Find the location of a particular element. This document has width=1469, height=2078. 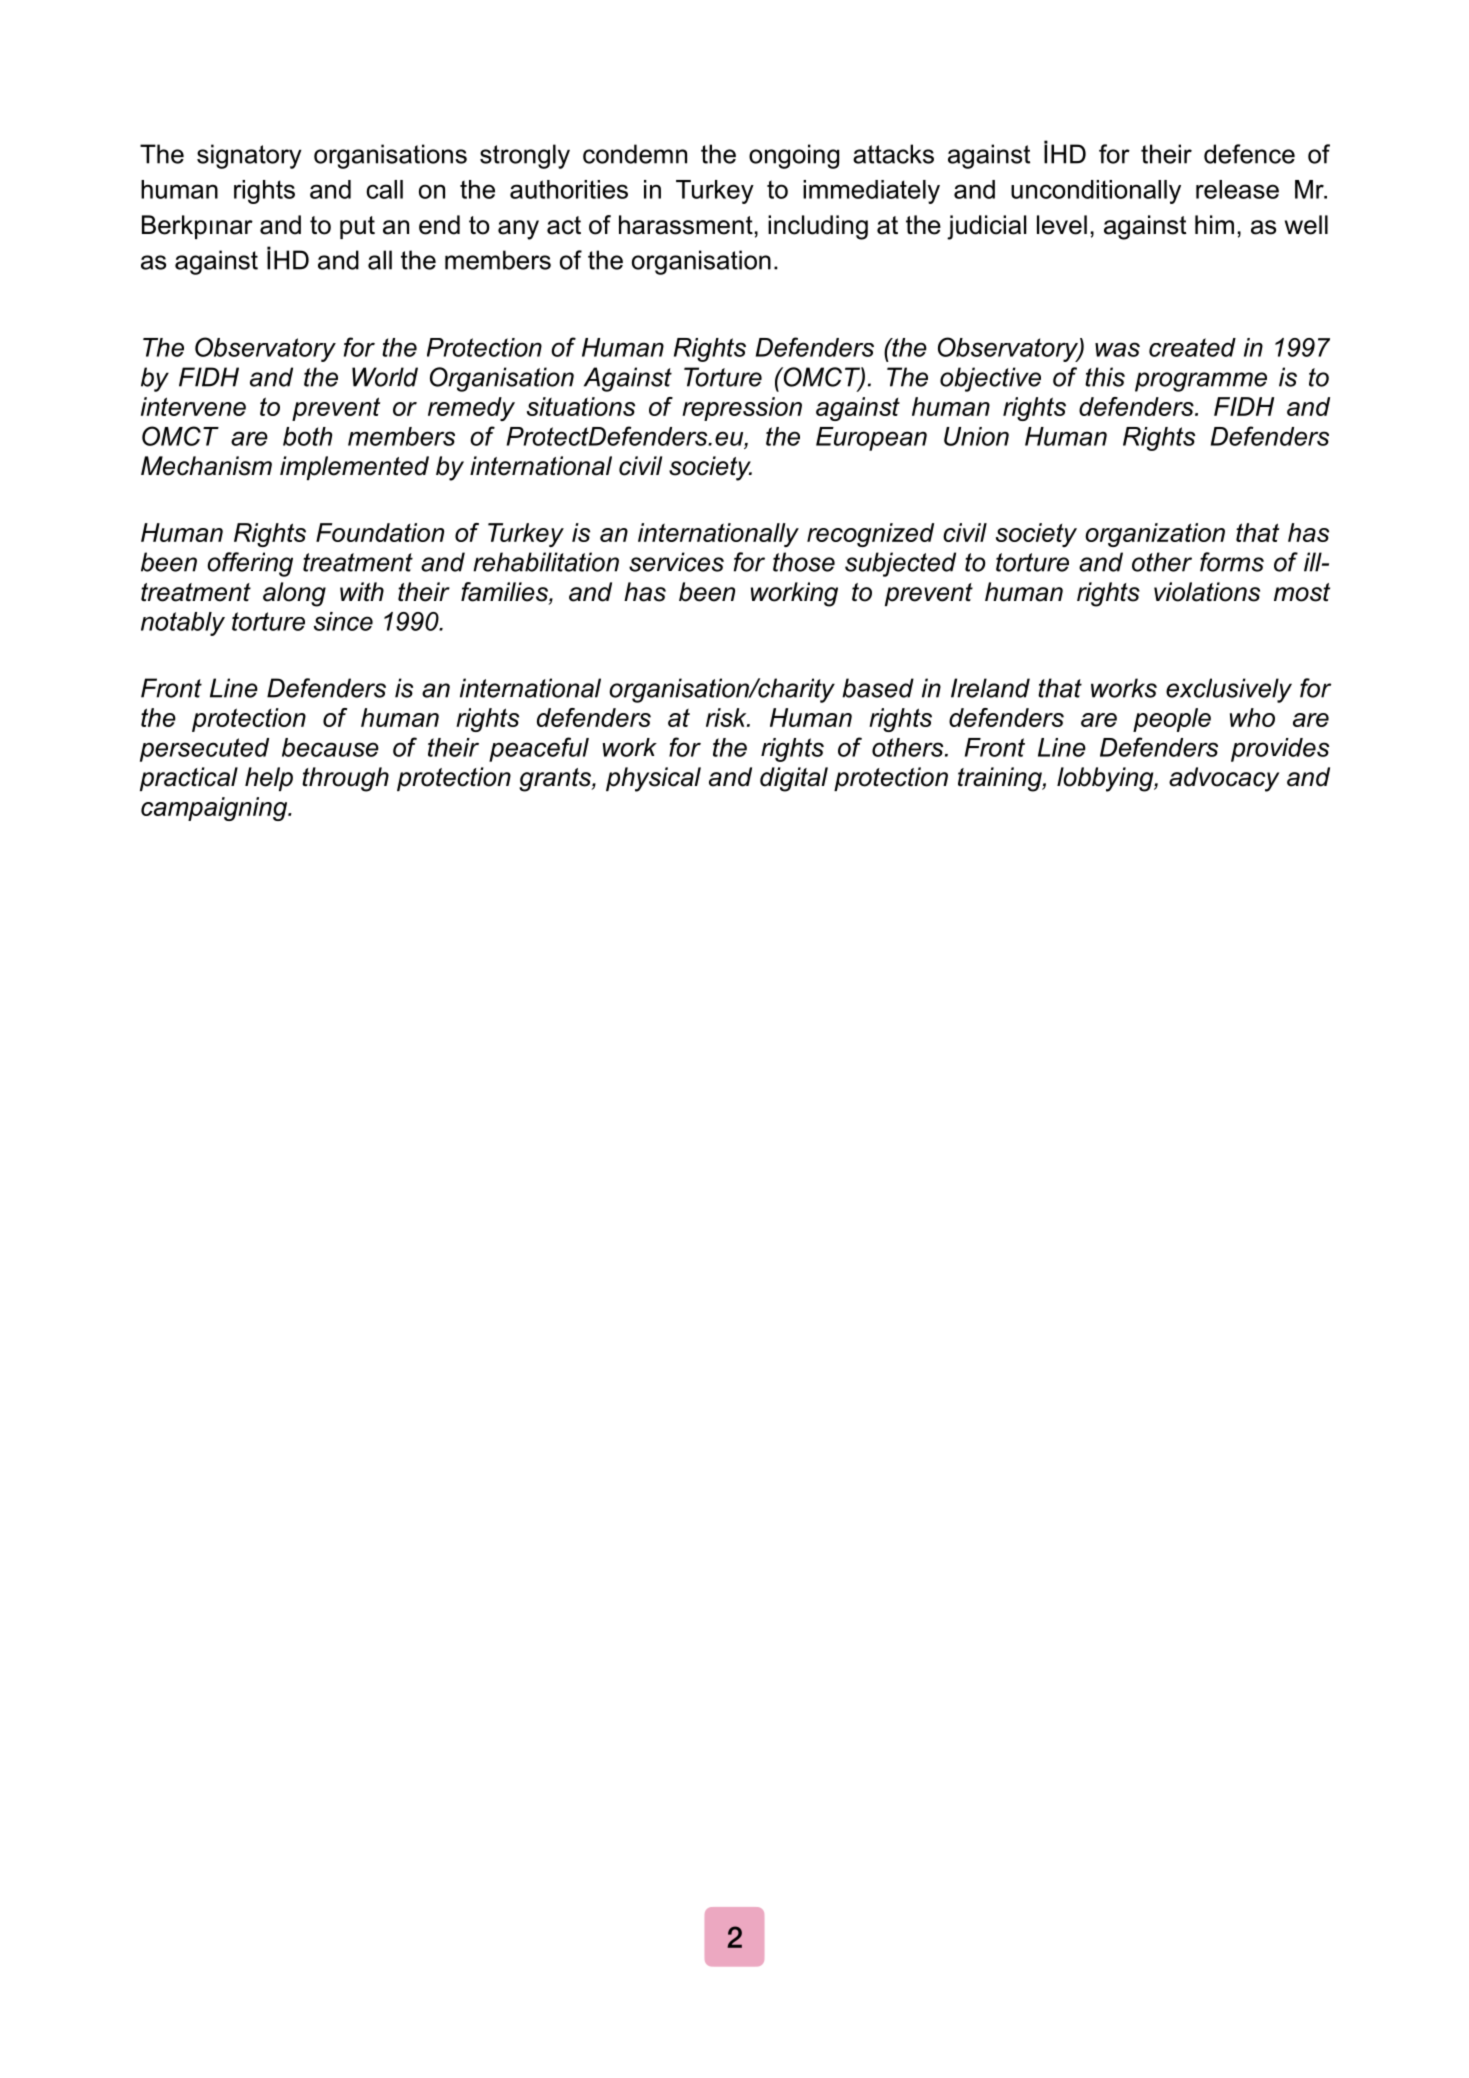

repression is located at coordinates (742, 409).
